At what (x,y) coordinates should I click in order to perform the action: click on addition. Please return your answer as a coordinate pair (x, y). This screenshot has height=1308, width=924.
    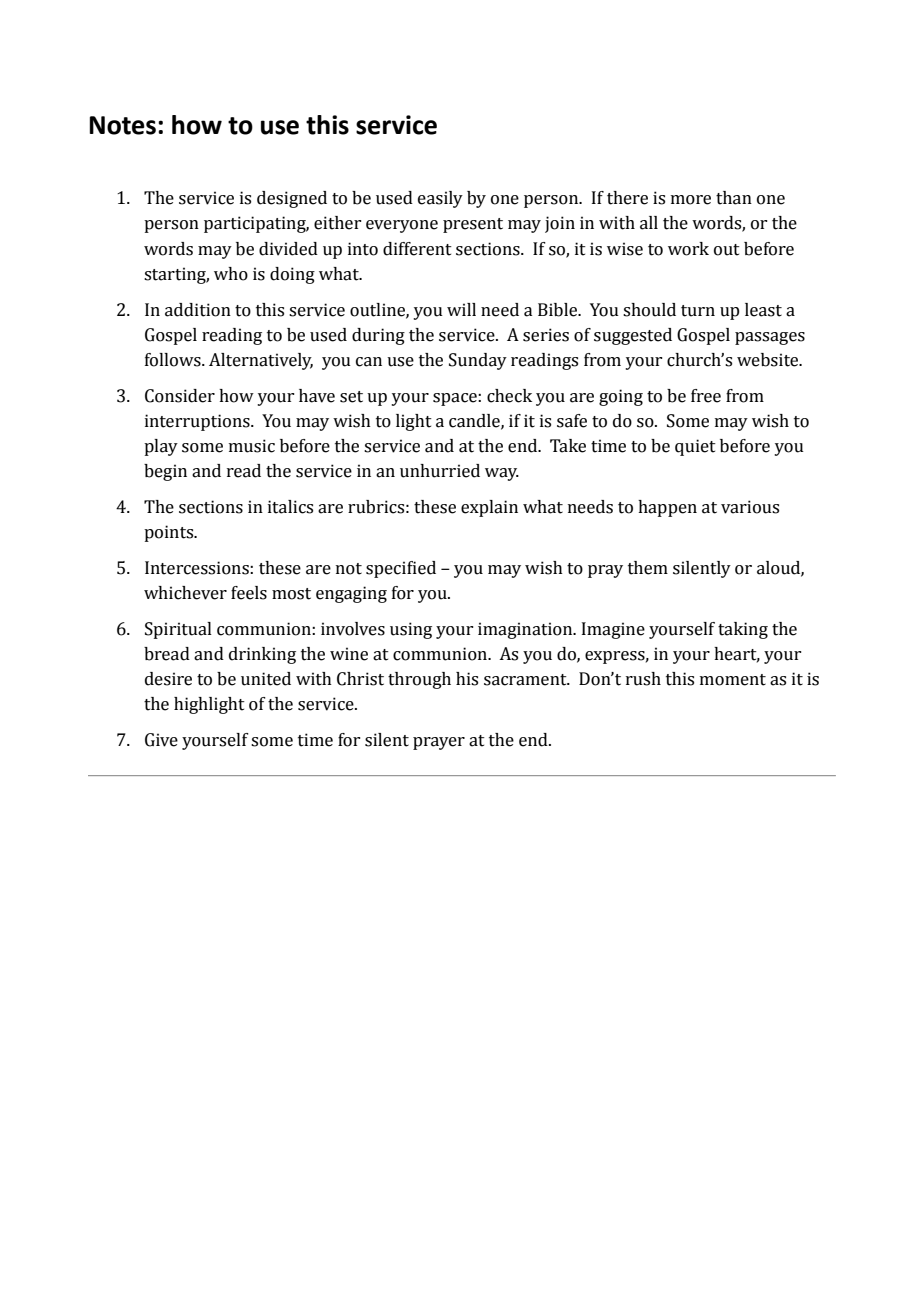
    Looking at the image, I should click on (198, 310).
